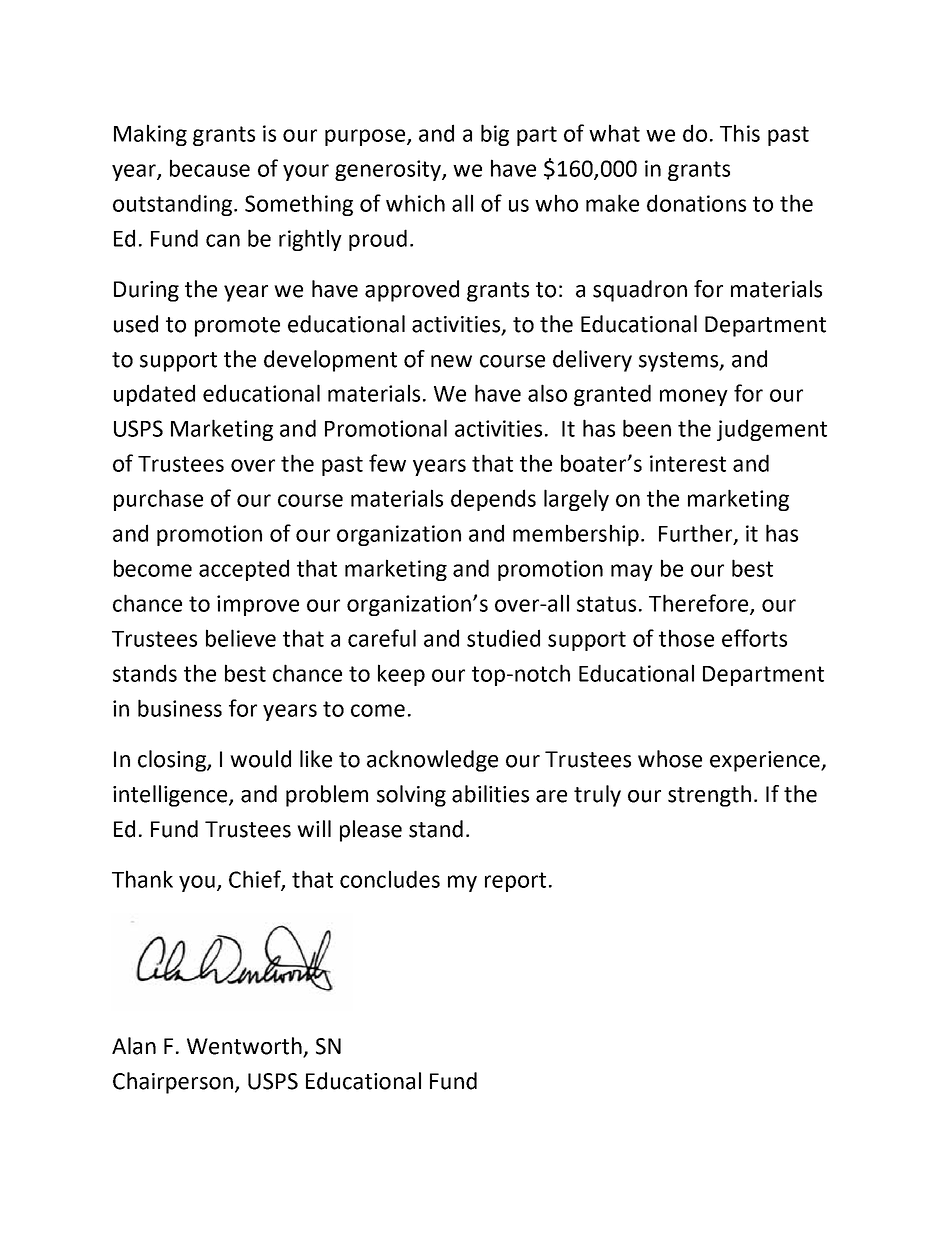 The width and height of the screenshot is (952, 1233). I want to click on report, so click(515, 882).
